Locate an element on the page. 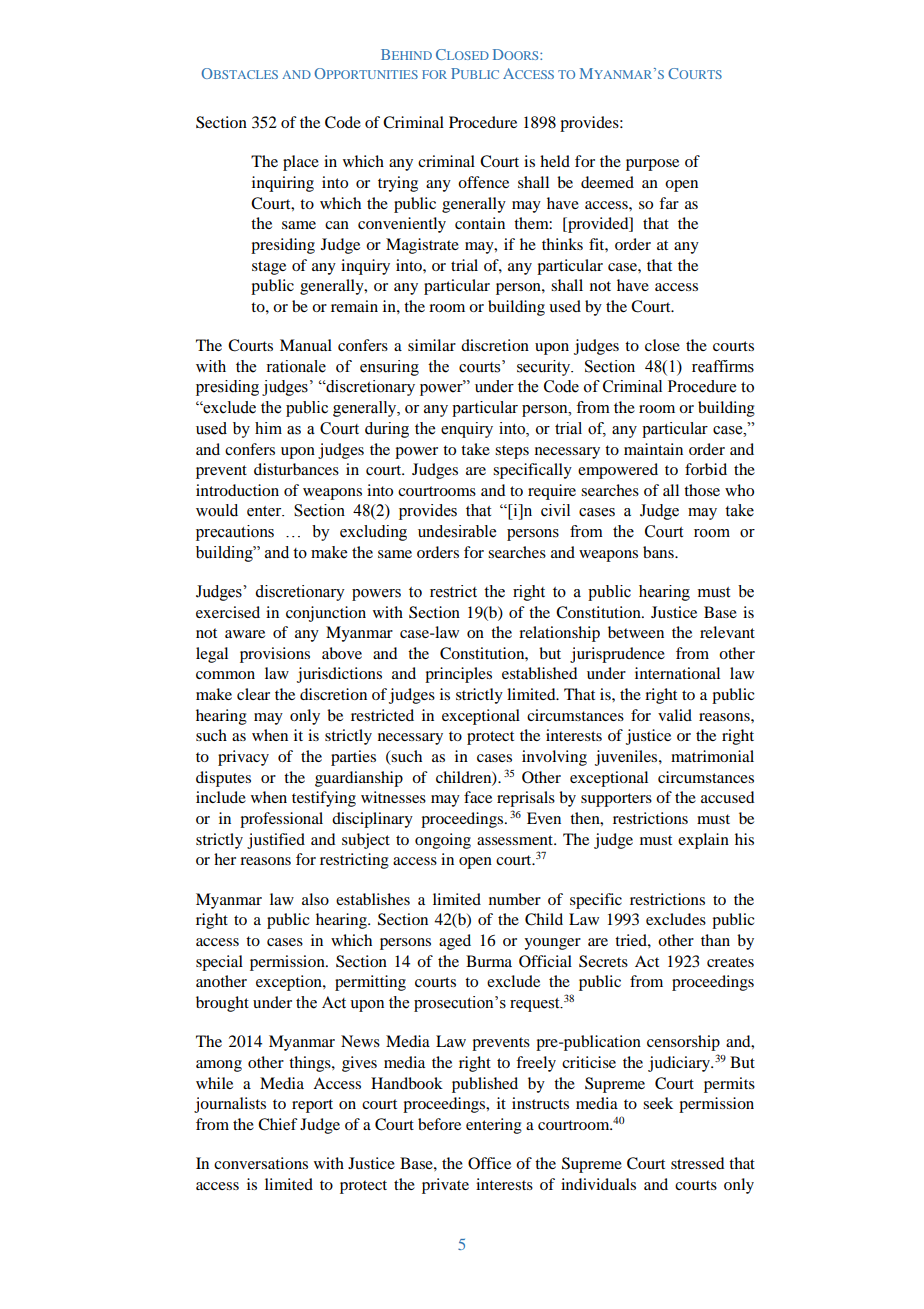  inquiring is located at coordinates (283, 184).
